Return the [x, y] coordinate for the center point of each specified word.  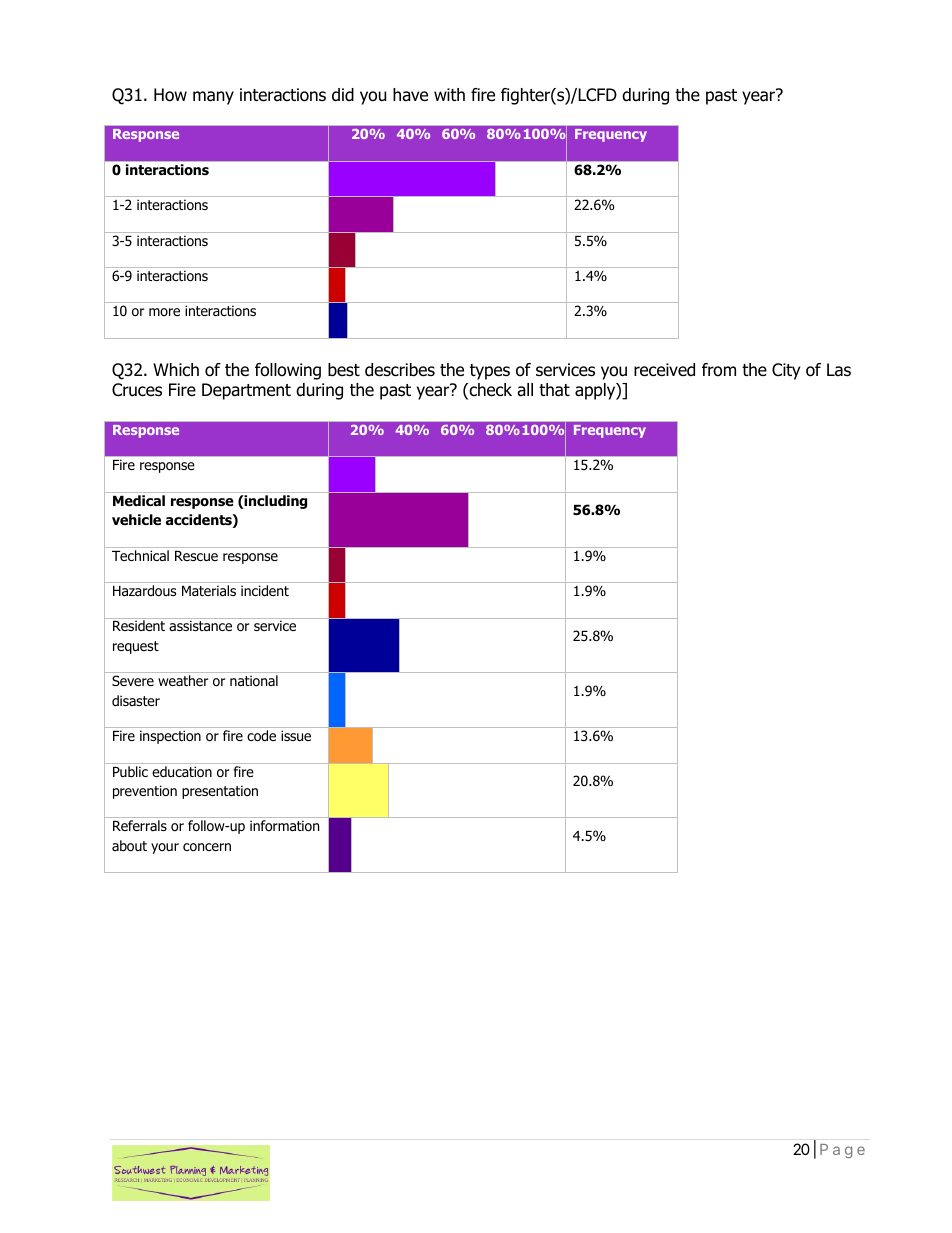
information [284, 826]
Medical [139, 500]
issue [296, 735]
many [213, 98]
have [410, 95]
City [786, 371]
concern [207, 847]
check [489, 391]
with [449, 94]
